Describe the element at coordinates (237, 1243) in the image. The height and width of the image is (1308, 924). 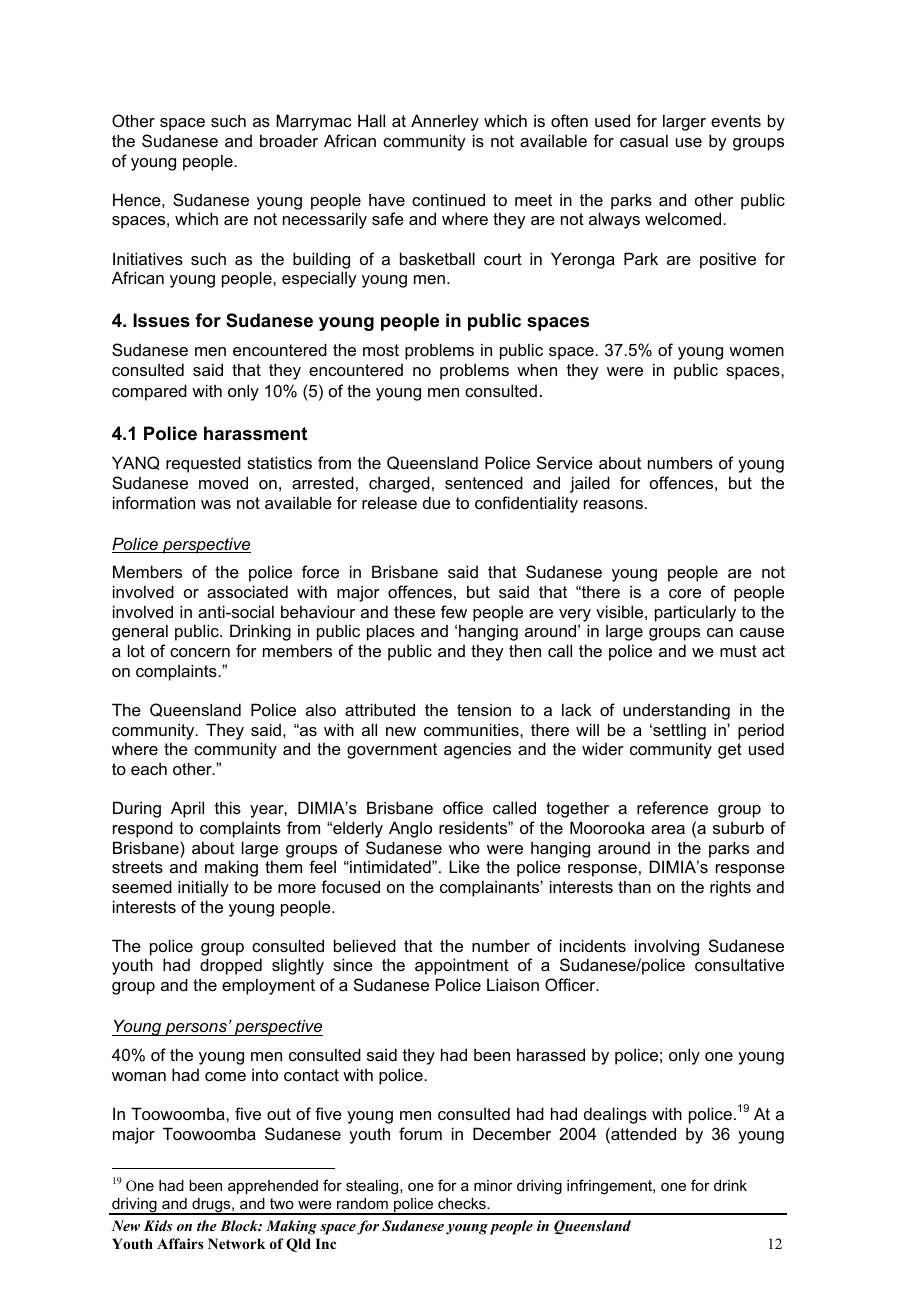
I see `Network` at that location.
